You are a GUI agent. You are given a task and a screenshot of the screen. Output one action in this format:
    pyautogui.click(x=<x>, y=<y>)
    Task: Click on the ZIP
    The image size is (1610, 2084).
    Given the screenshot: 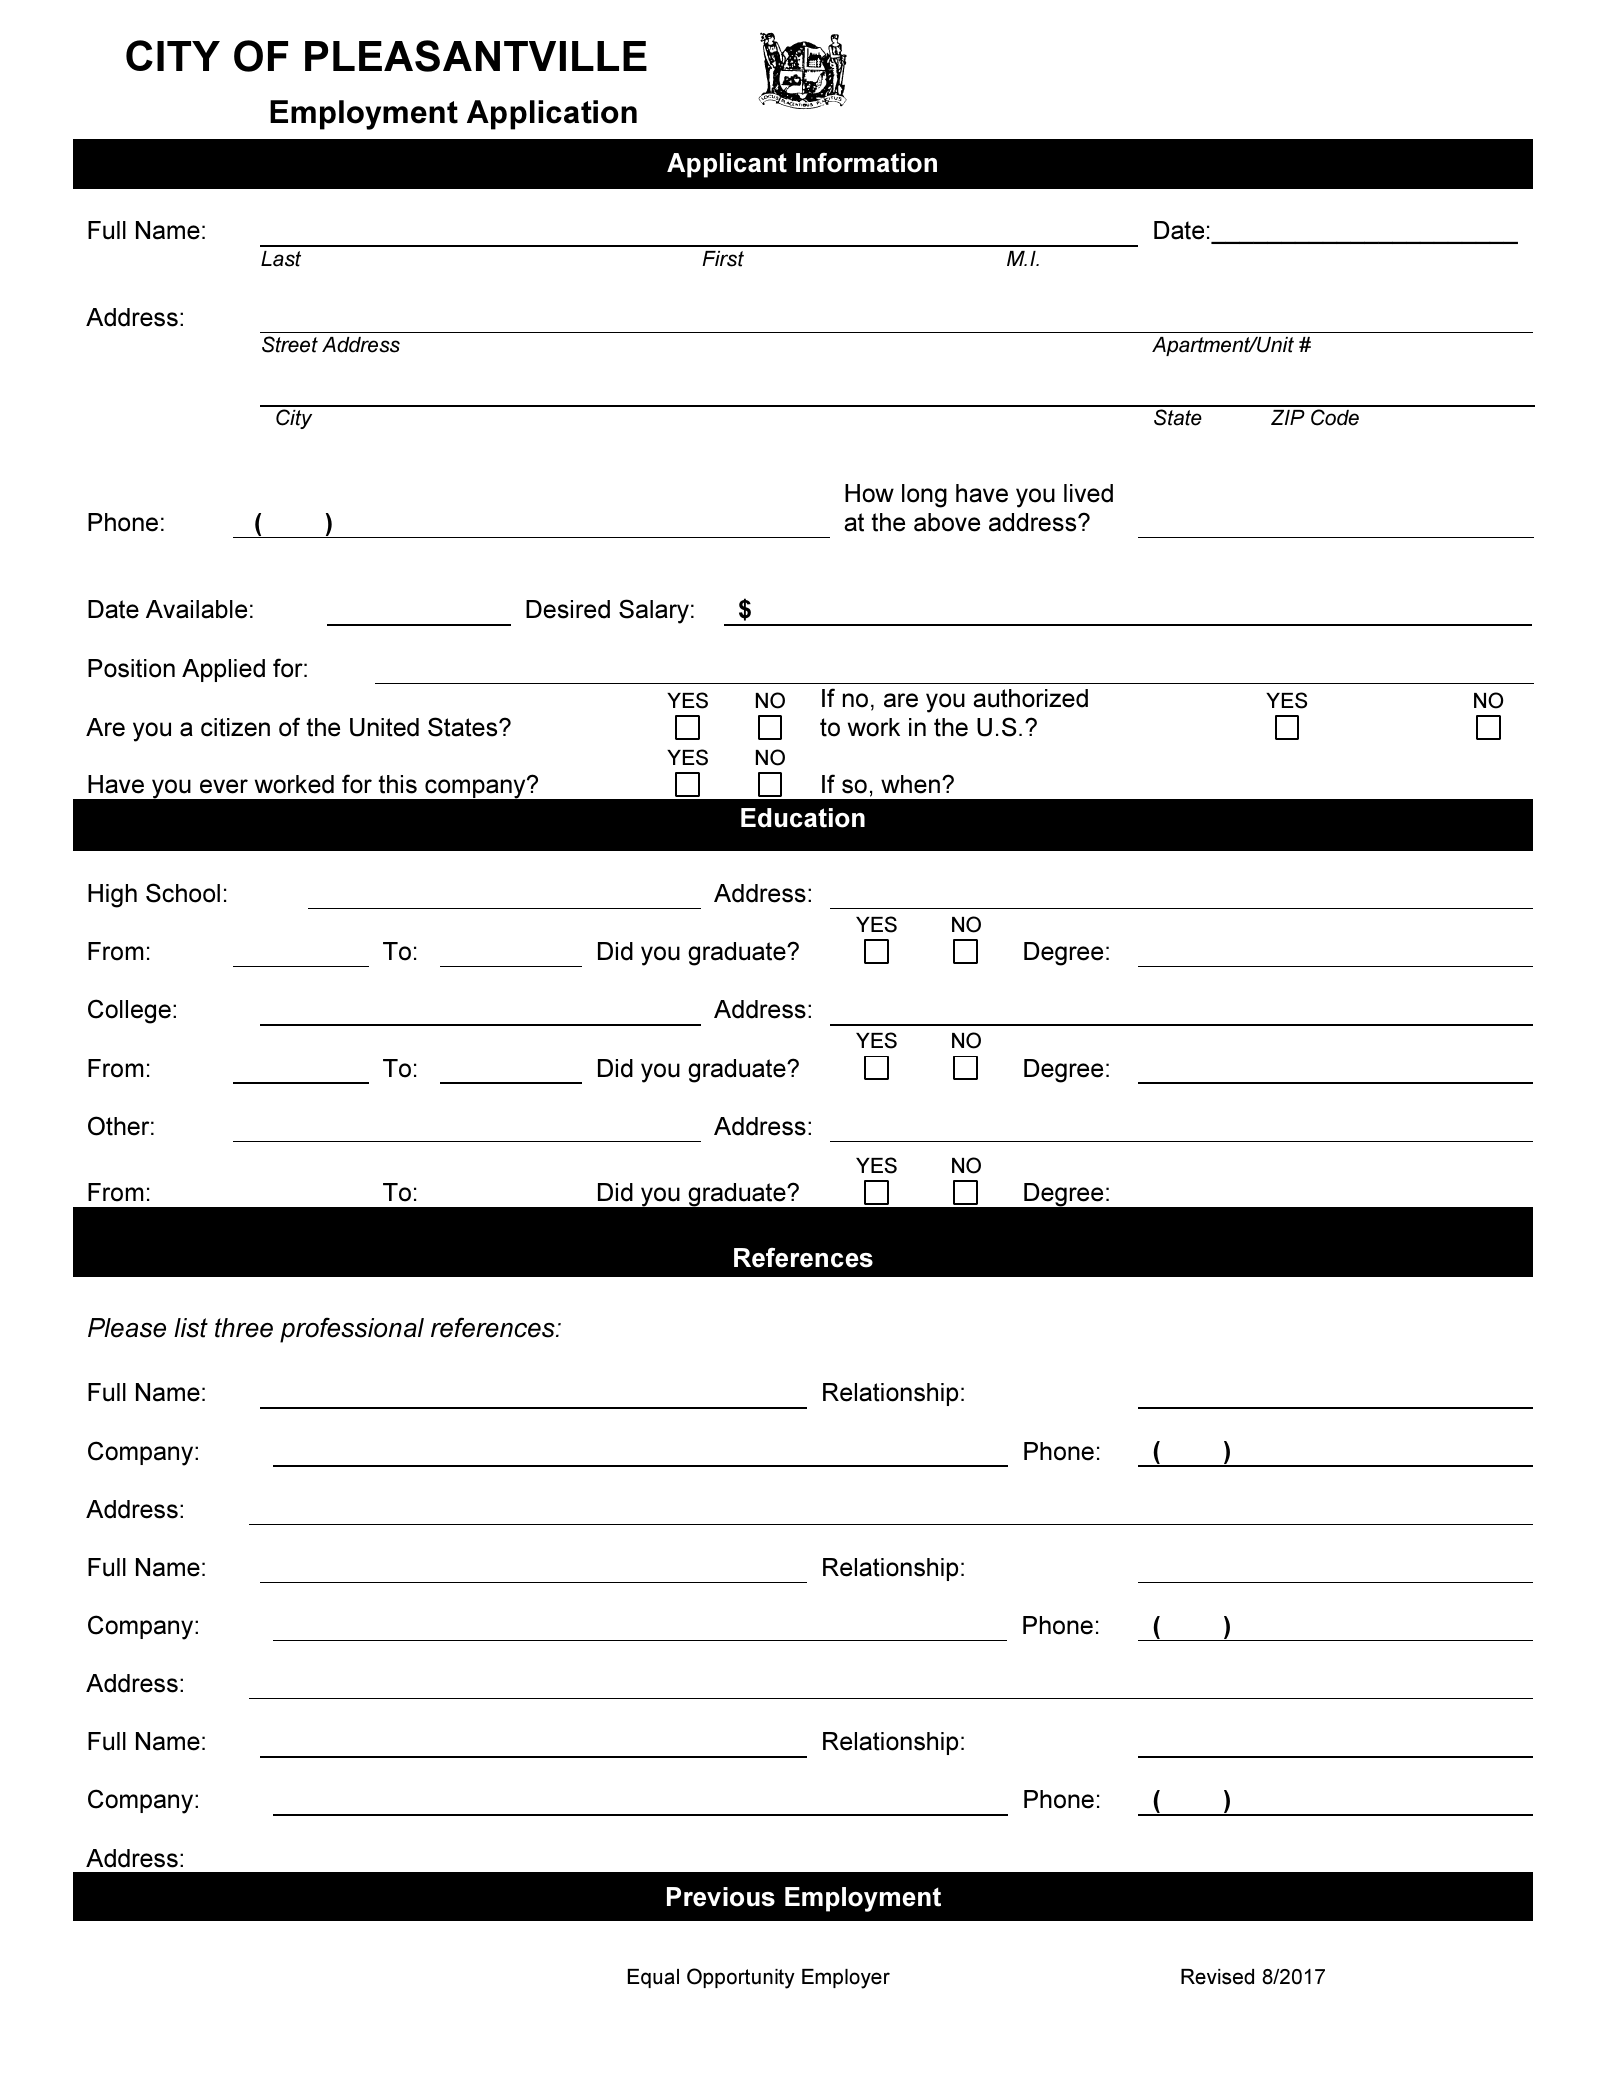 What is the action you would take?
    pyautogui.click(x=1288, y=417)
